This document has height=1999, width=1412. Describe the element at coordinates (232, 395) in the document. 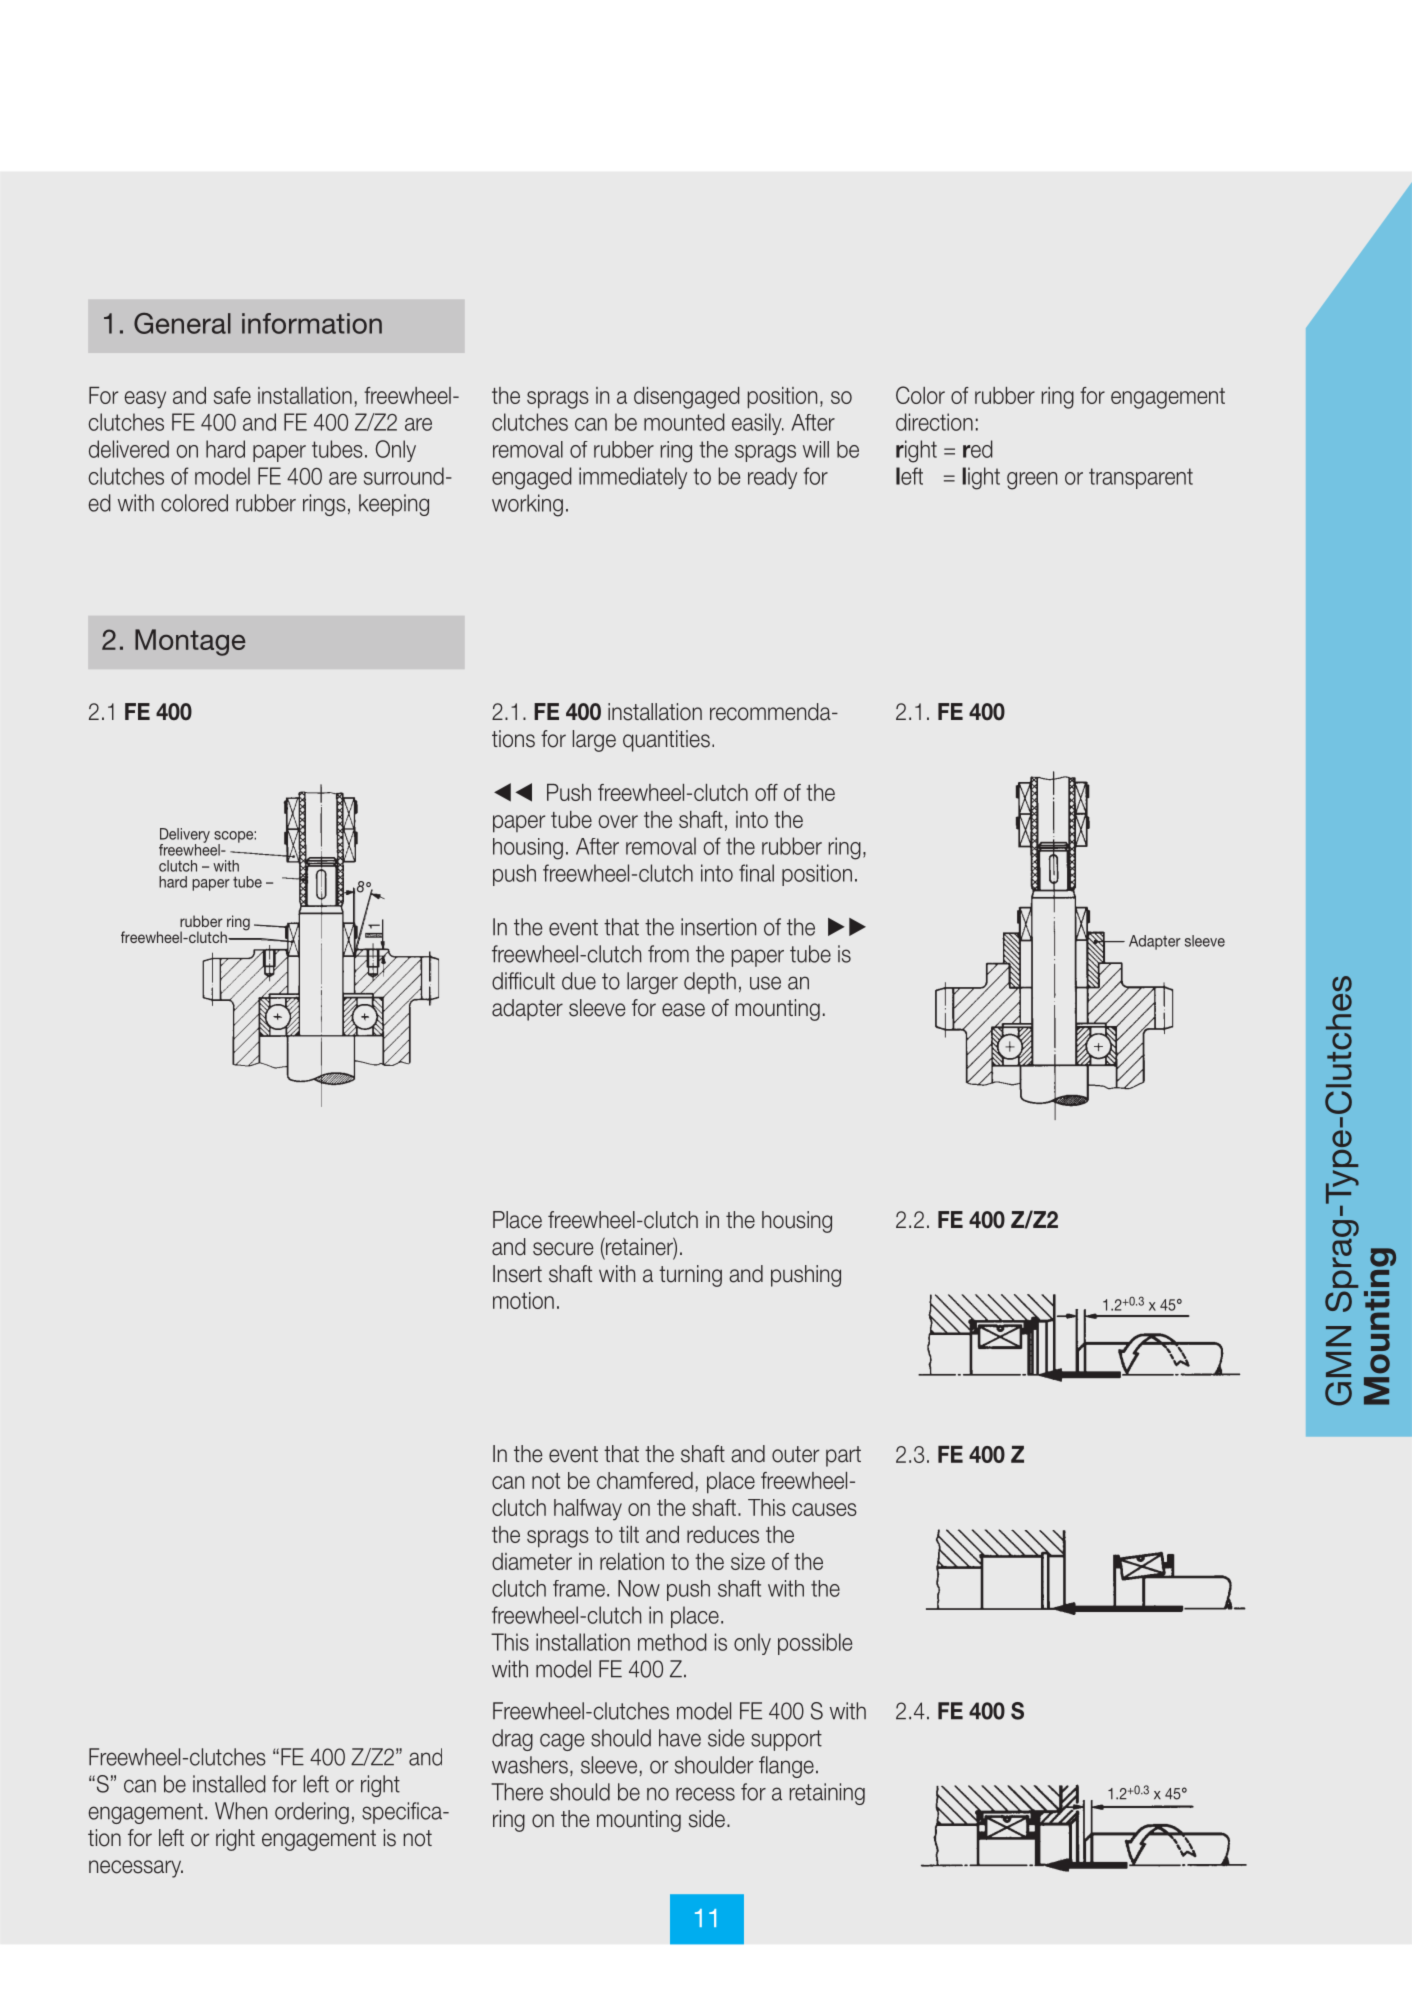

I see `safe` at that location.
